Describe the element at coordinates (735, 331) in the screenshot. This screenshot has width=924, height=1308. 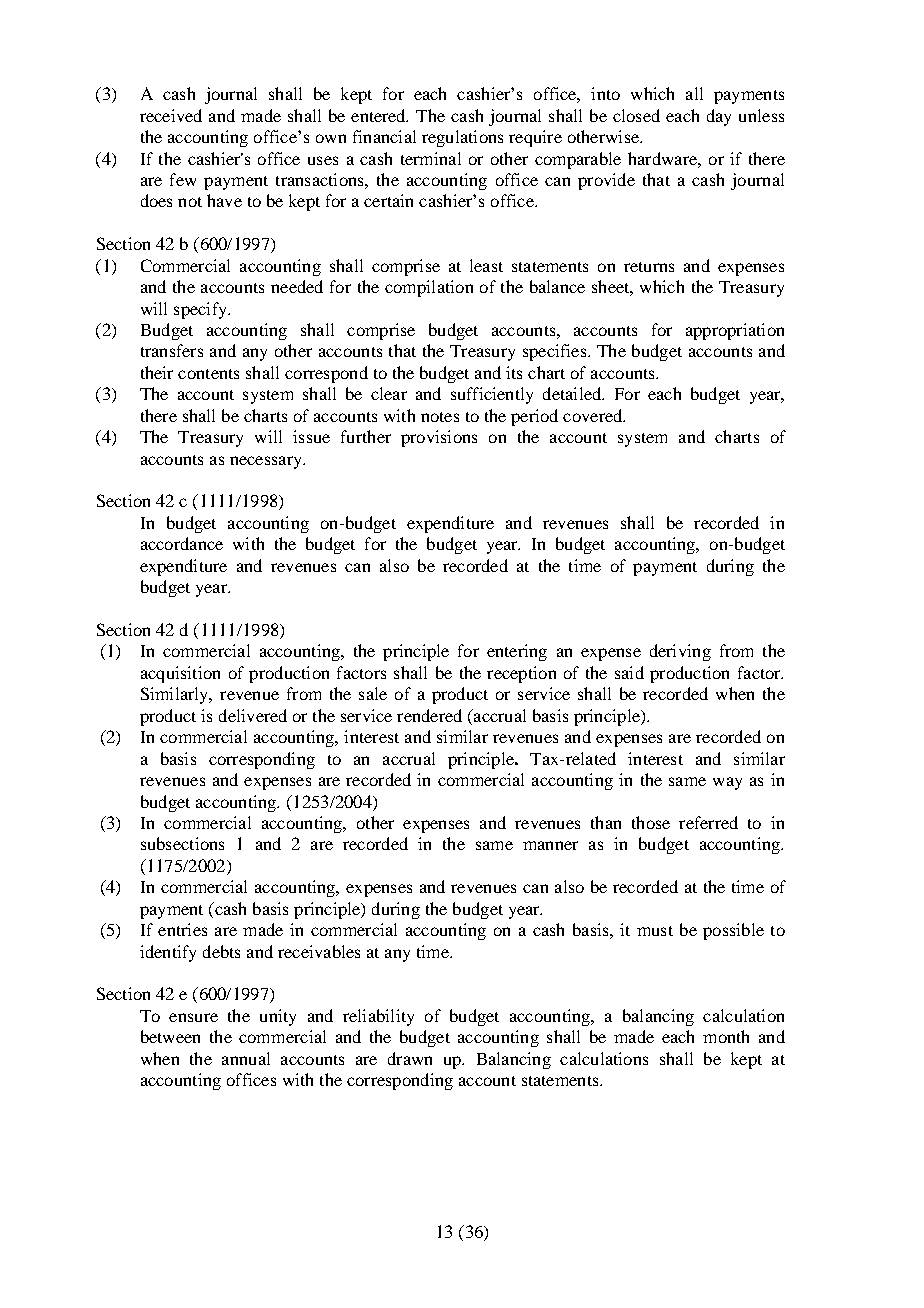
I see `appropriation` at that location.
